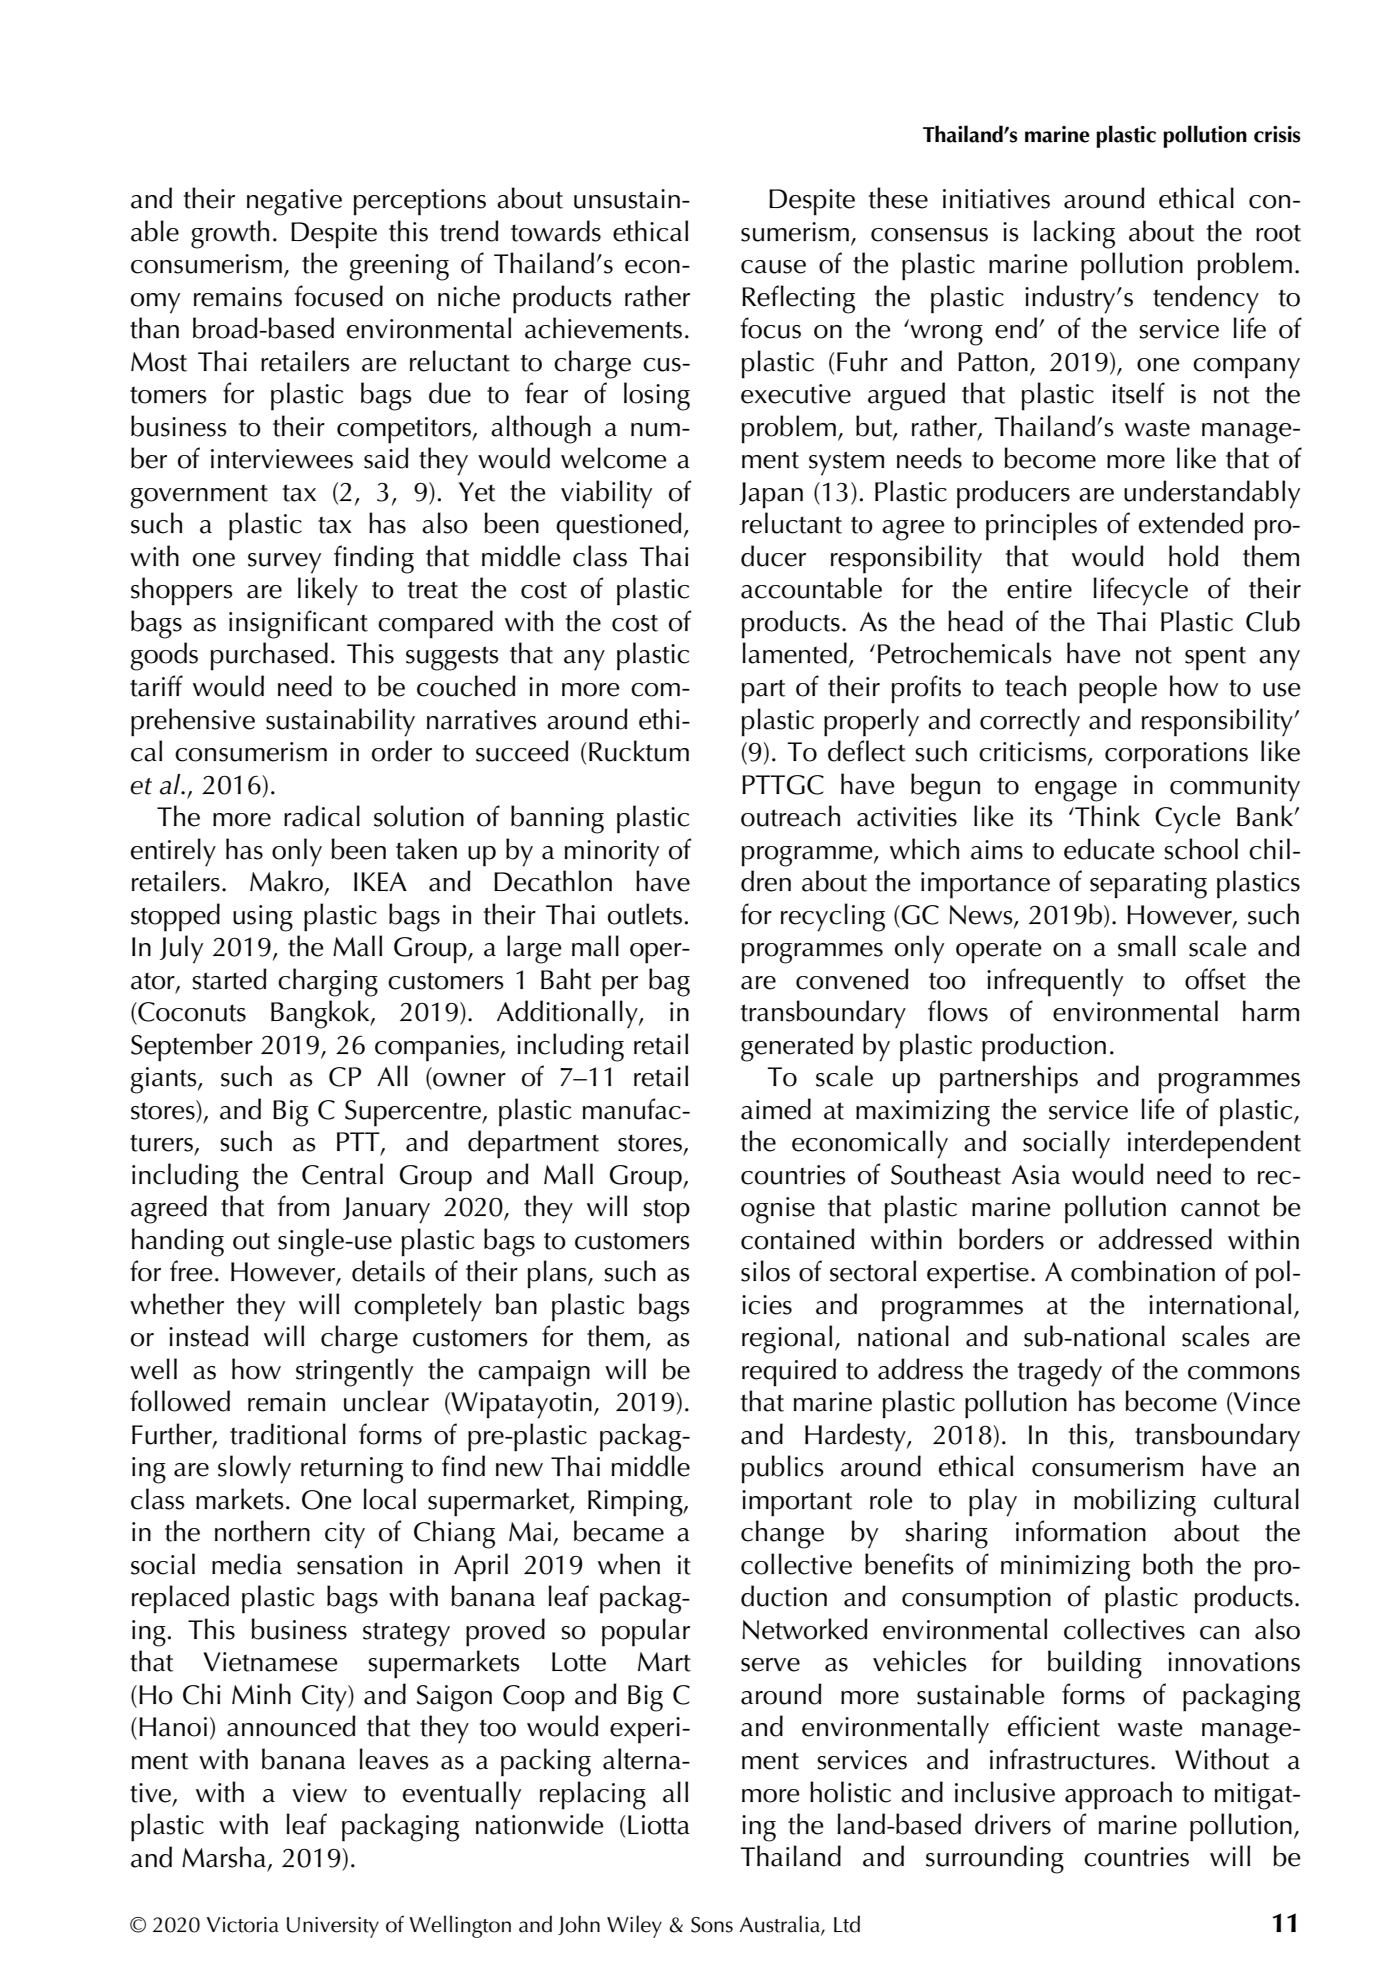 This screenshot has width=1399, height=1982. I want to click on Sons, so click(712, 1925).
